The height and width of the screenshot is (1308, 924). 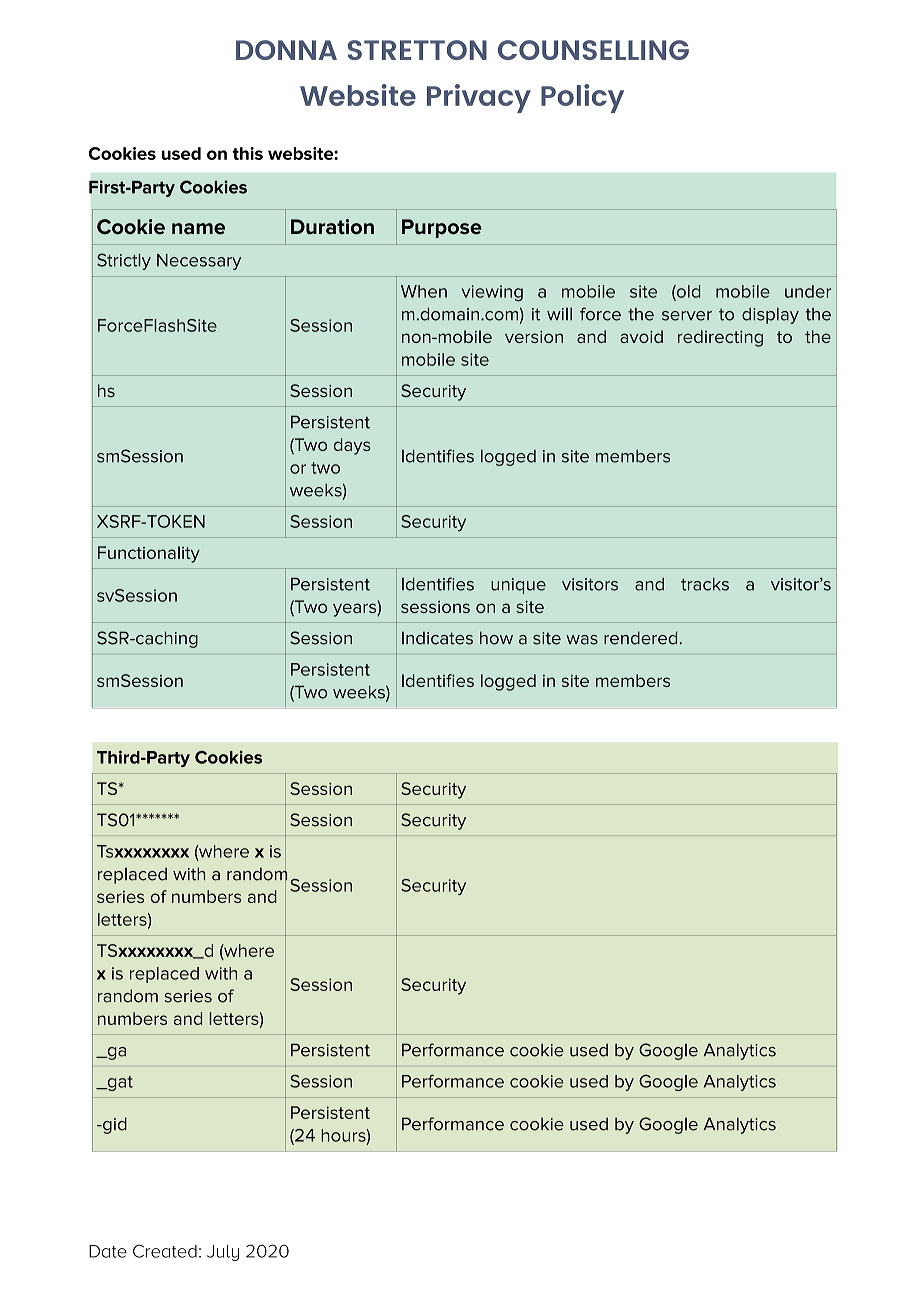 What do you see at coordinates (223, 1253) in the screenshot?
I see `July` at bounding box center [223, 1253].
